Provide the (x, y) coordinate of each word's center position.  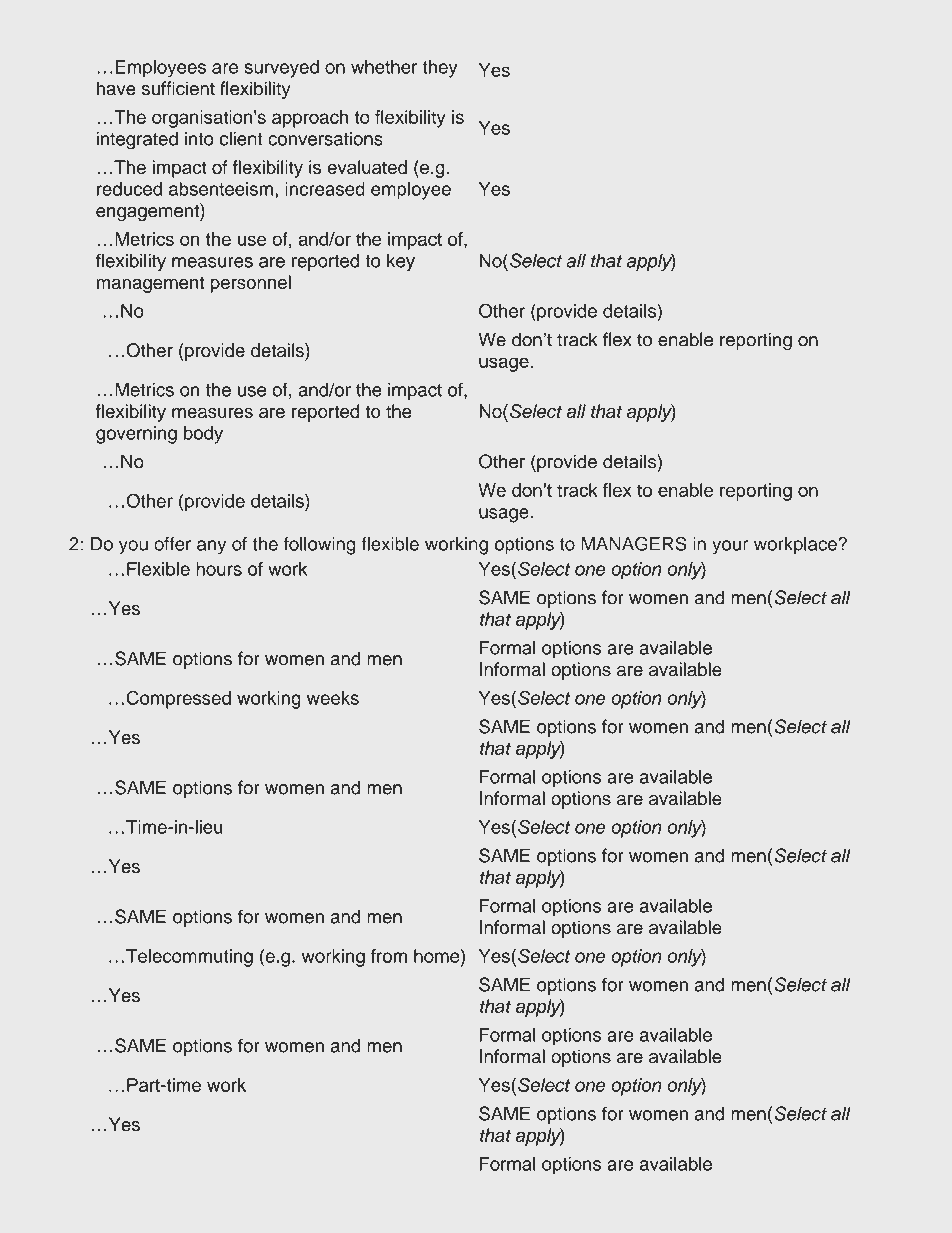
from (389, 956)
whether (384, 67)
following (319, 546)
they (440, 69)
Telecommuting (189, 958)
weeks (333, 698)
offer (172, 544)
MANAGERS (634, 543)
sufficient (178, 88)
